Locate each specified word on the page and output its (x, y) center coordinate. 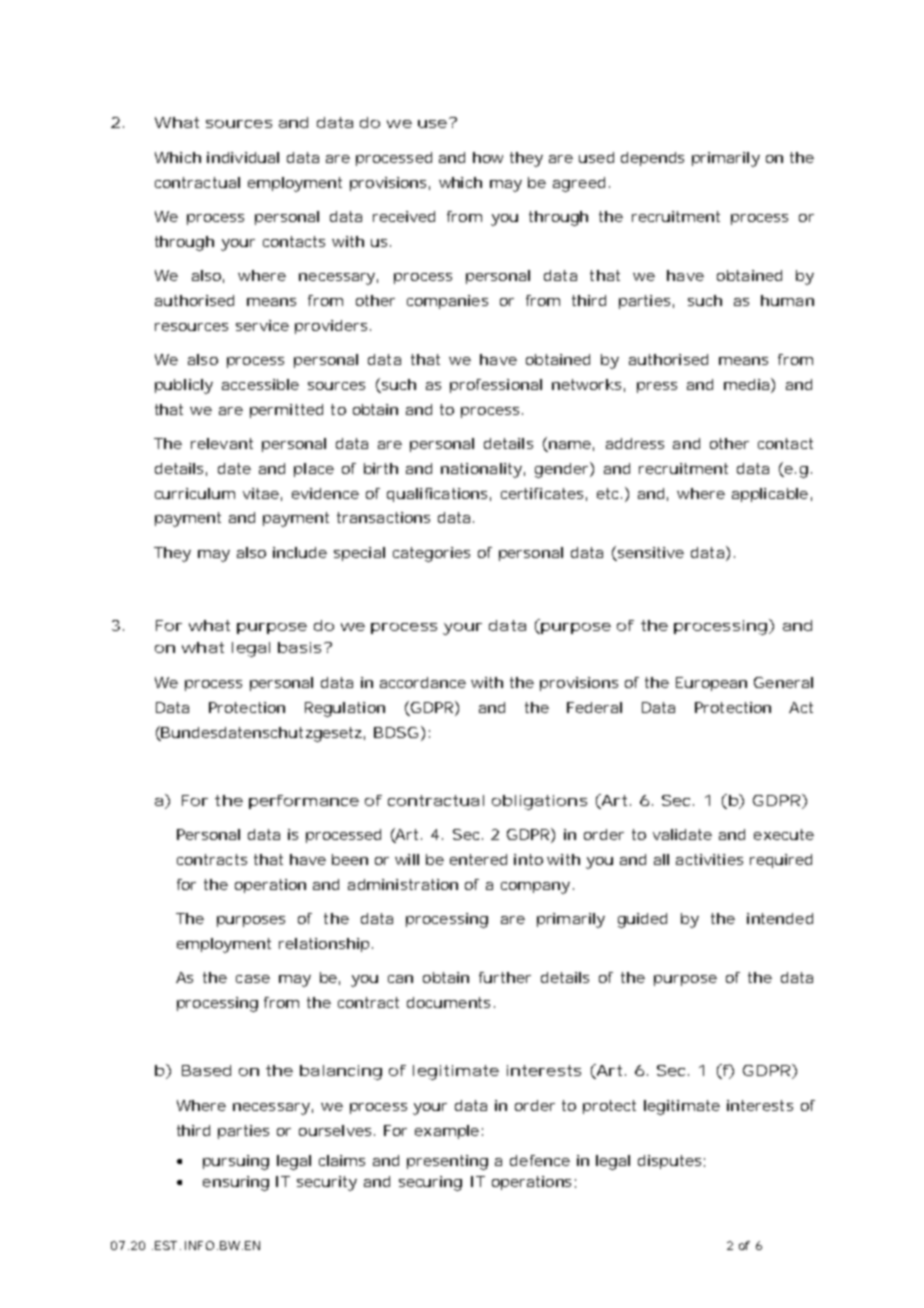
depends (652, 159)
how (488, 157)
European (711, 684)
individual (243, 157)
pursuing (236, 1162)
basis (299, 647)
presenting (447, 1162)
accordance (423, 682)
